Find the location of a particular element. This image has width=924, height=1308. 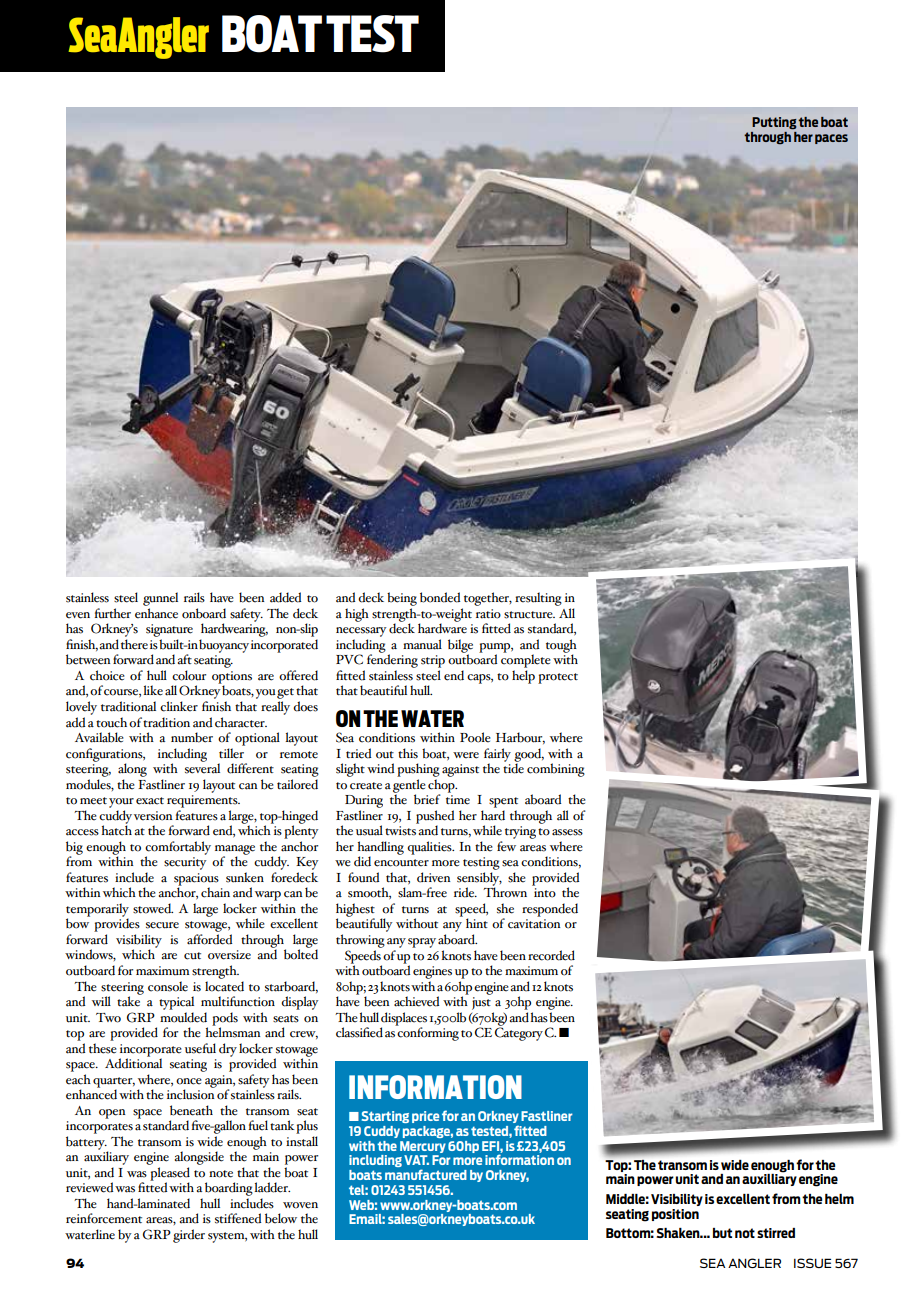

just is located at coordinates (481, 1003).
